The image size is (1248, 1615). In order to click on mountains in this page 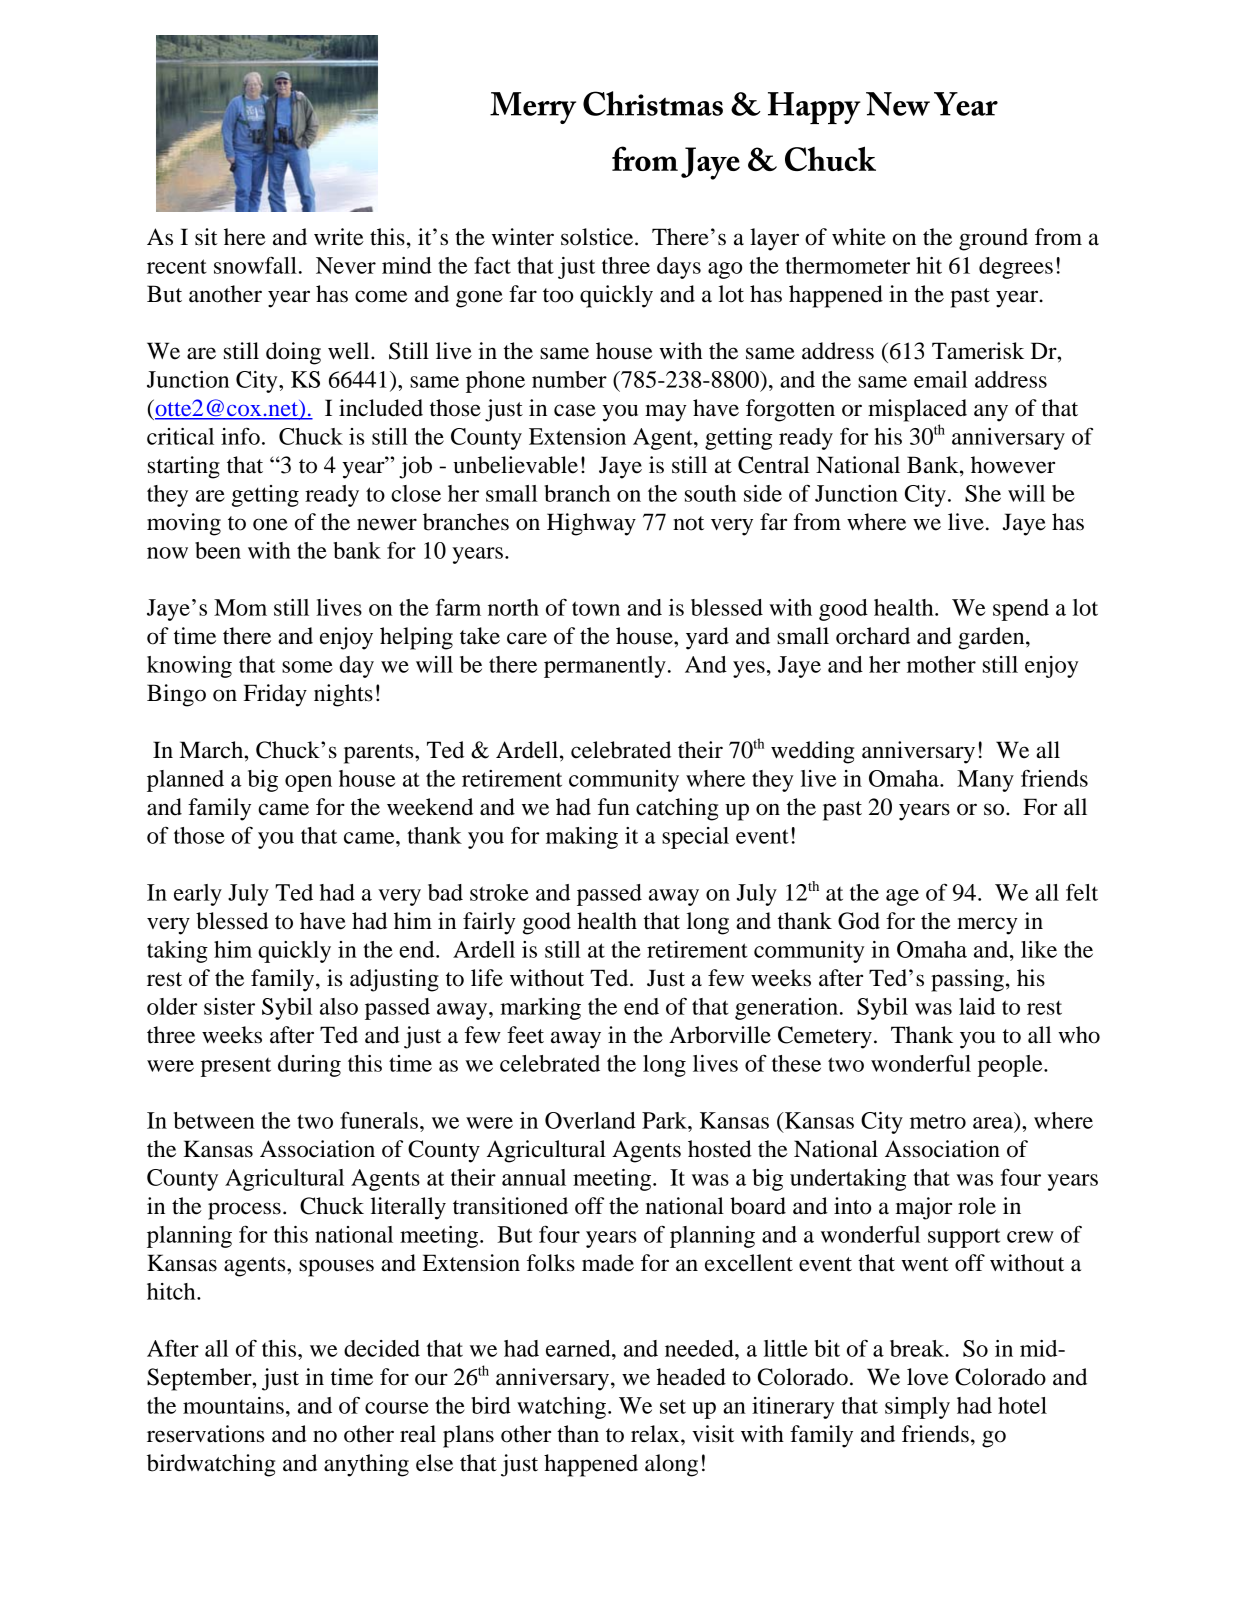, I will do `click(233, 1405)`.
